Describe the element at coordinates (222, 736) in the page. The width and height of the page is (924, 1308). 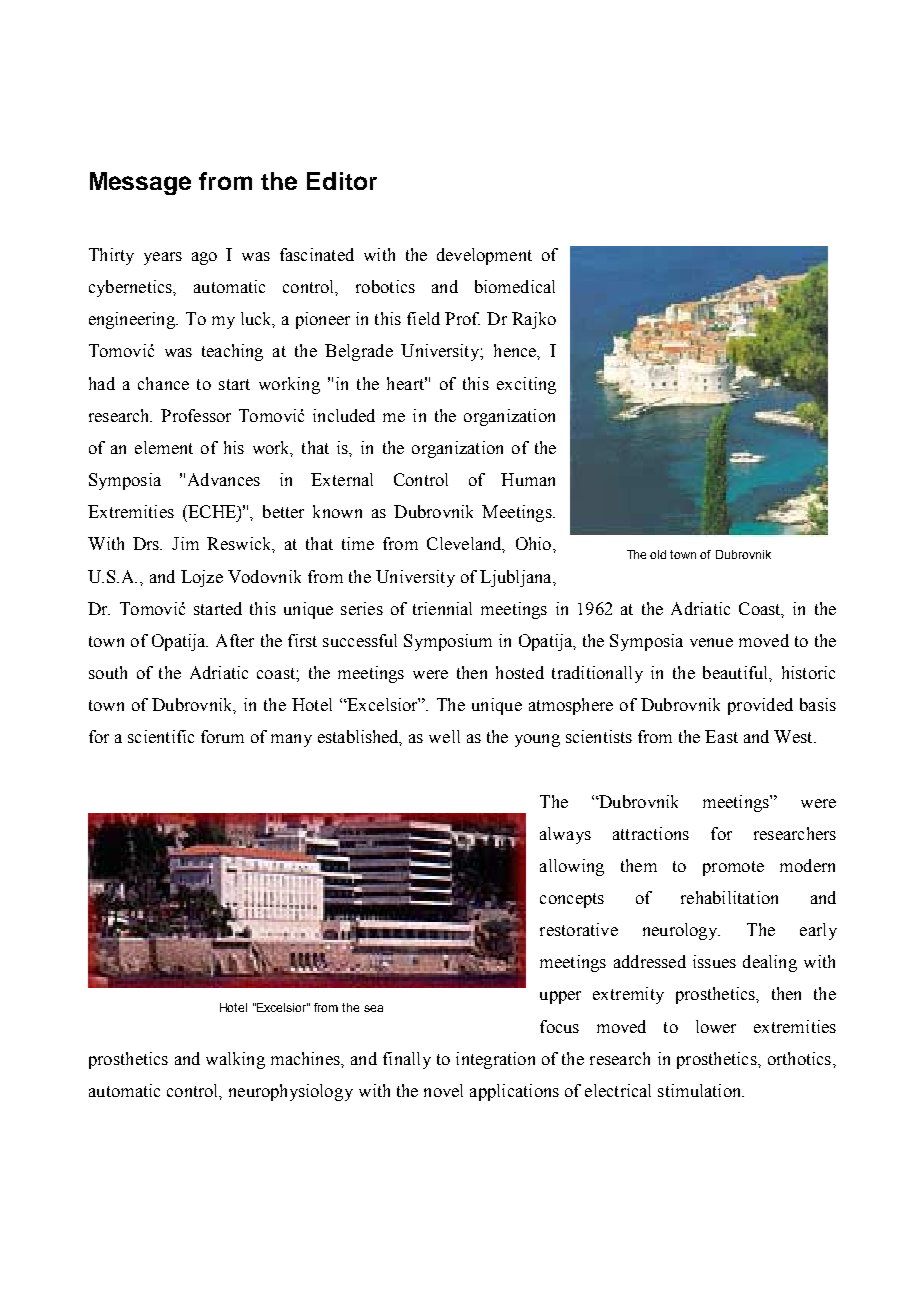
I see `forum` at that location.
